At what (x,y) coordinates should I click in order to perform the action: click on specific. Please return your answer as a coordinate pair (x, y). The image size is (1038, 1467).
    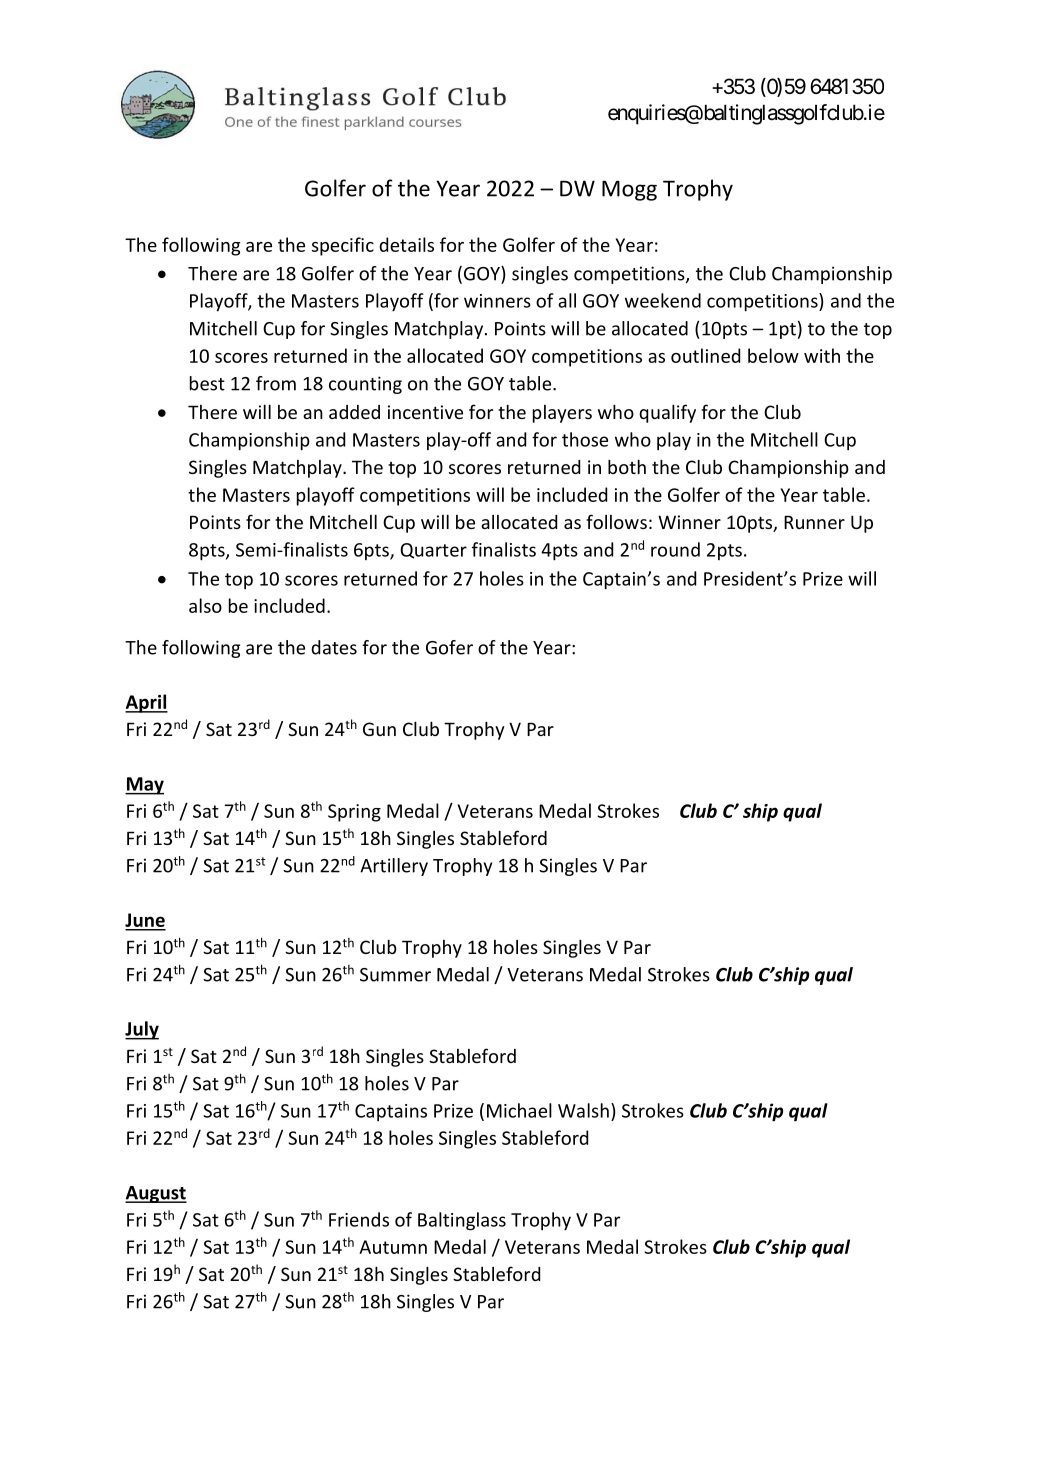
    Looking at the image, I should click on (343, 246).
